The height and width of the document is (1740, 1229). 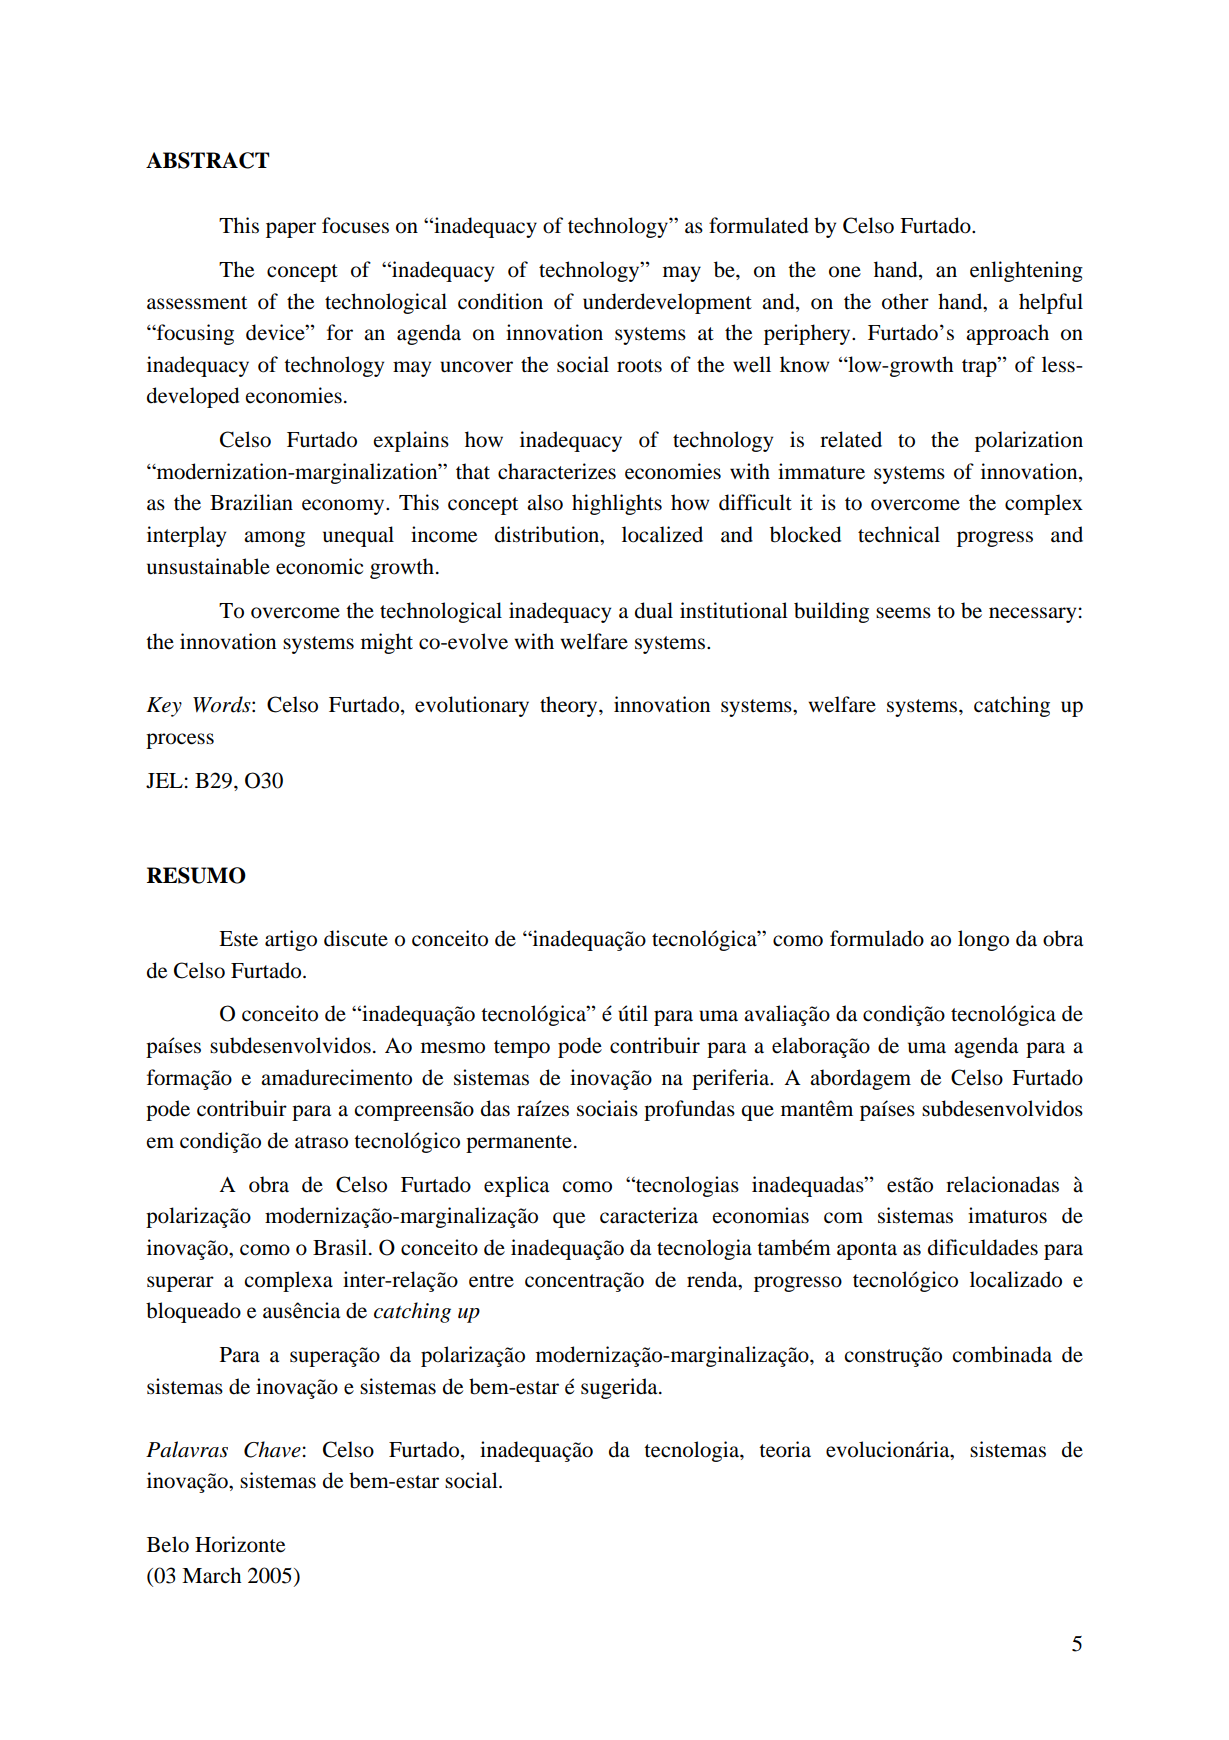 What do you see at coordinates (211, 1575) in the document?
I see `March` at bounding box center [211, 1575].
